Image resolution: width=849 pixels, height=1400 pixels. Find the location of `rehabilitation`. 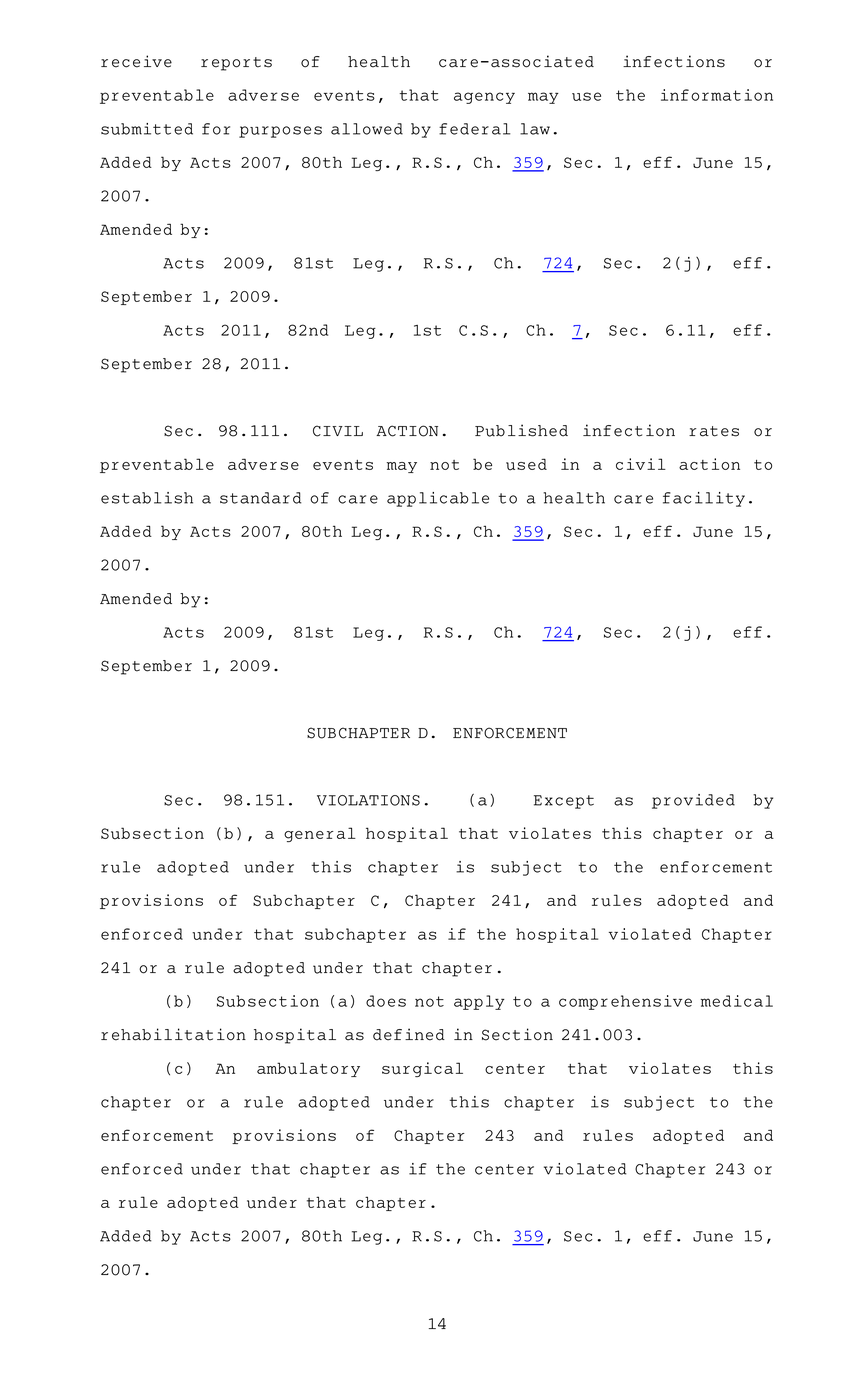

rehabilitation is located at coordinates (173, 1034).
